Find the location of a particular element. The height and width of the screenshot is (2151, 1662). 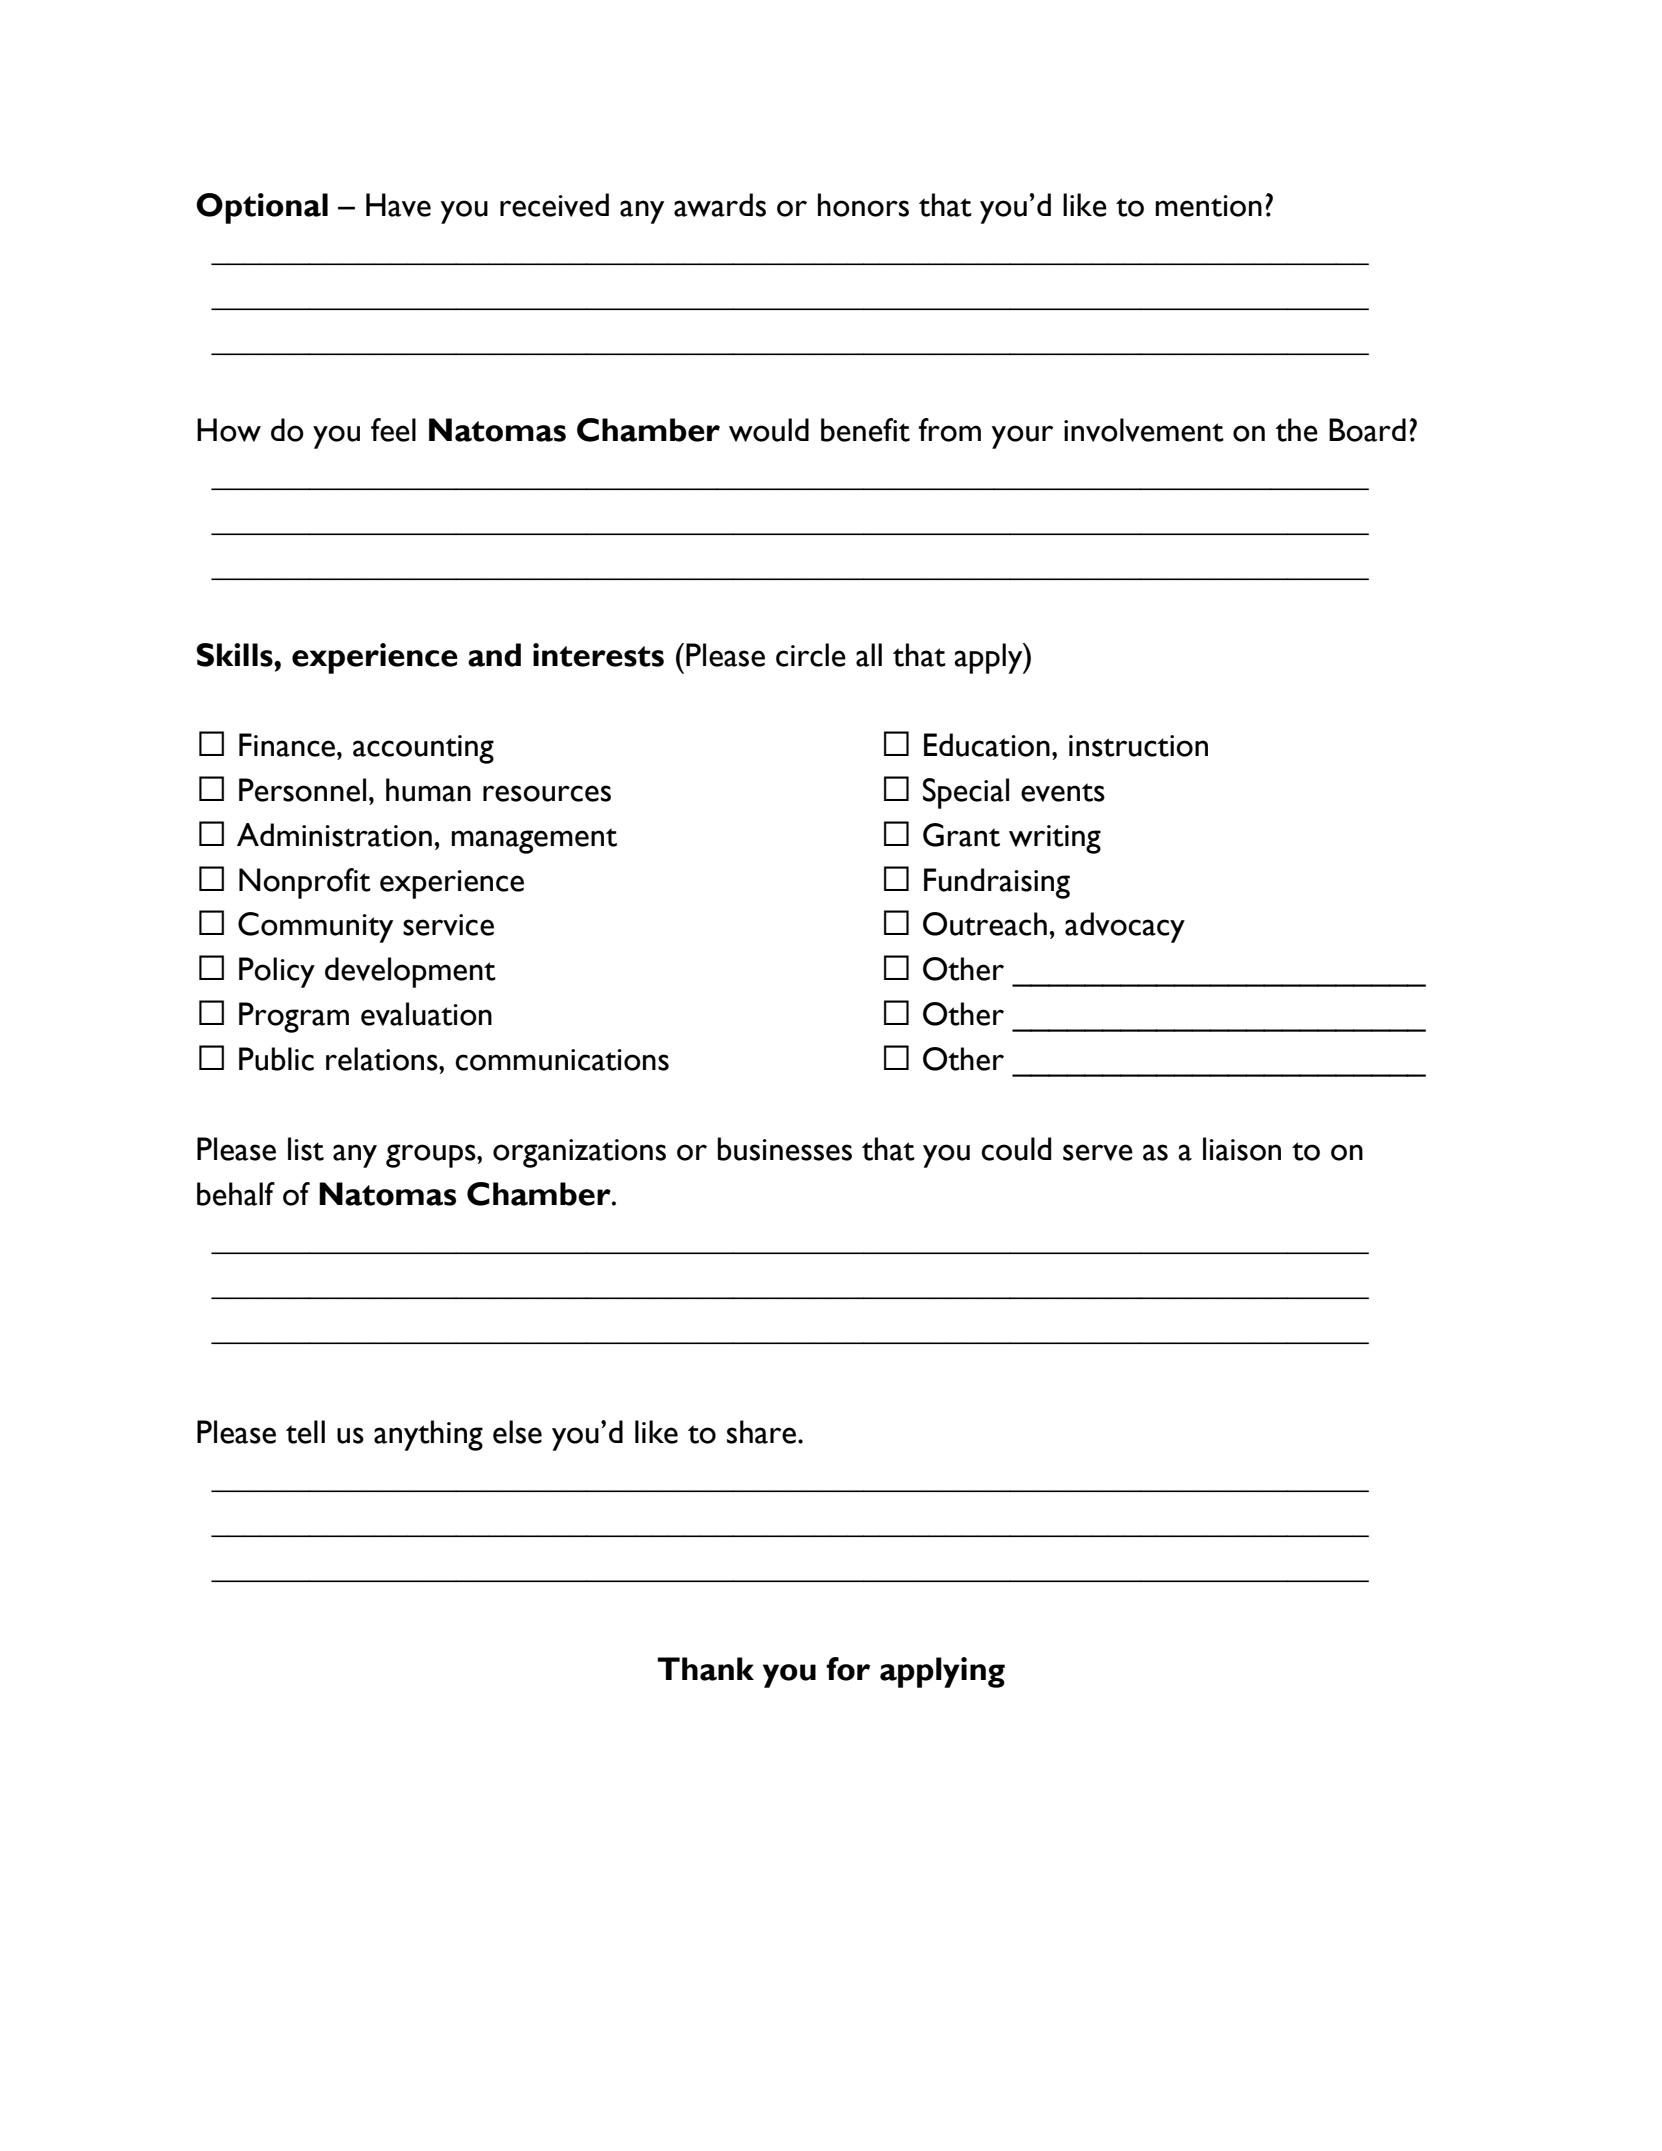

Community is located at coordinates (315, 927).
